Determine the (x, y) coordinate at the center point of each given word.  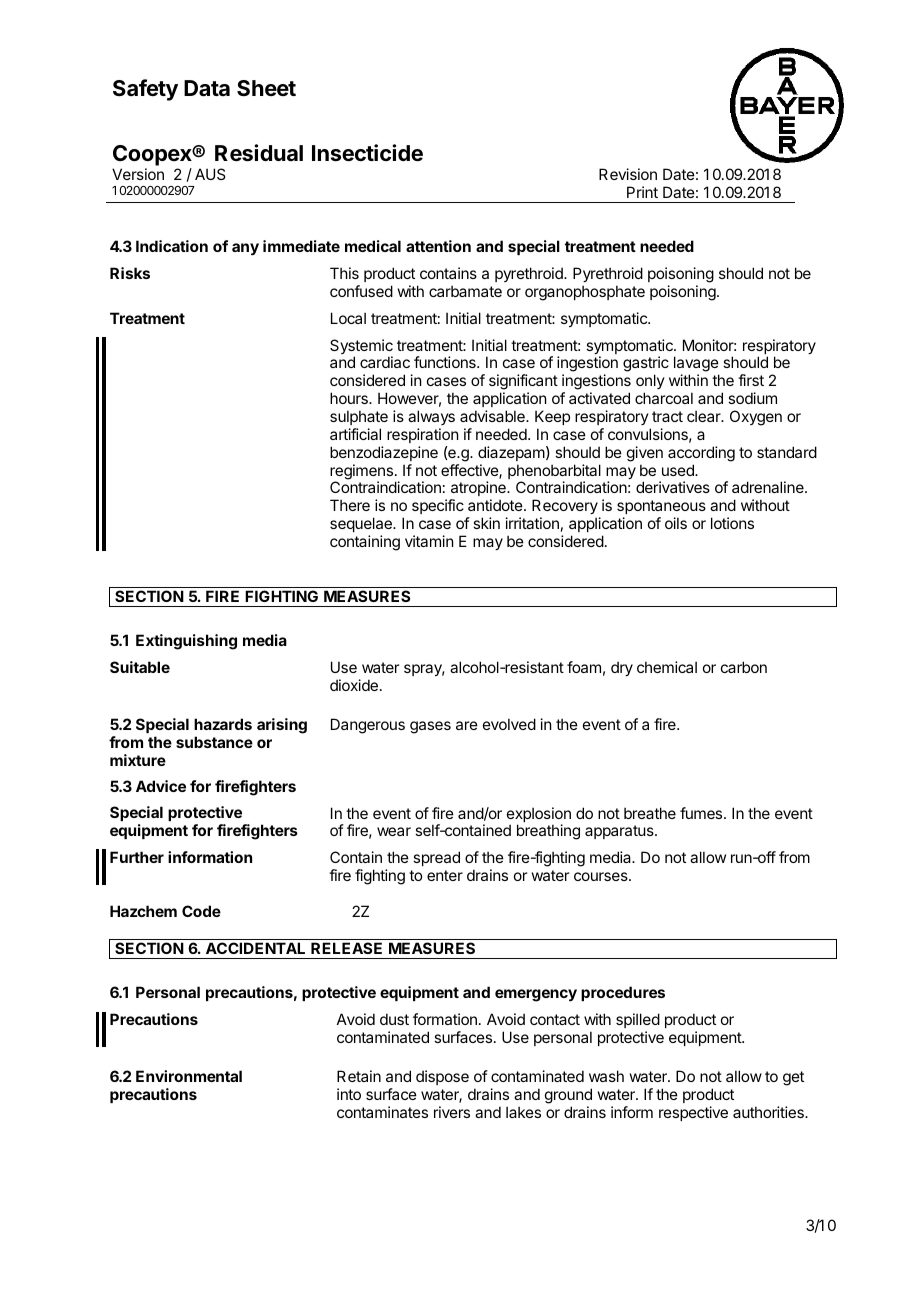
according (701, 454)
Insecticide (367, 153)
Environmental (189, 1076)
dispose (442, 1077)
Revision (628, 174)
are (467, 725)
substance (214, 742)
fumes (702, 813)
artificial (355, 434)
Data (207, 88)
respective (693, 1113)
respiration (422, 435)
